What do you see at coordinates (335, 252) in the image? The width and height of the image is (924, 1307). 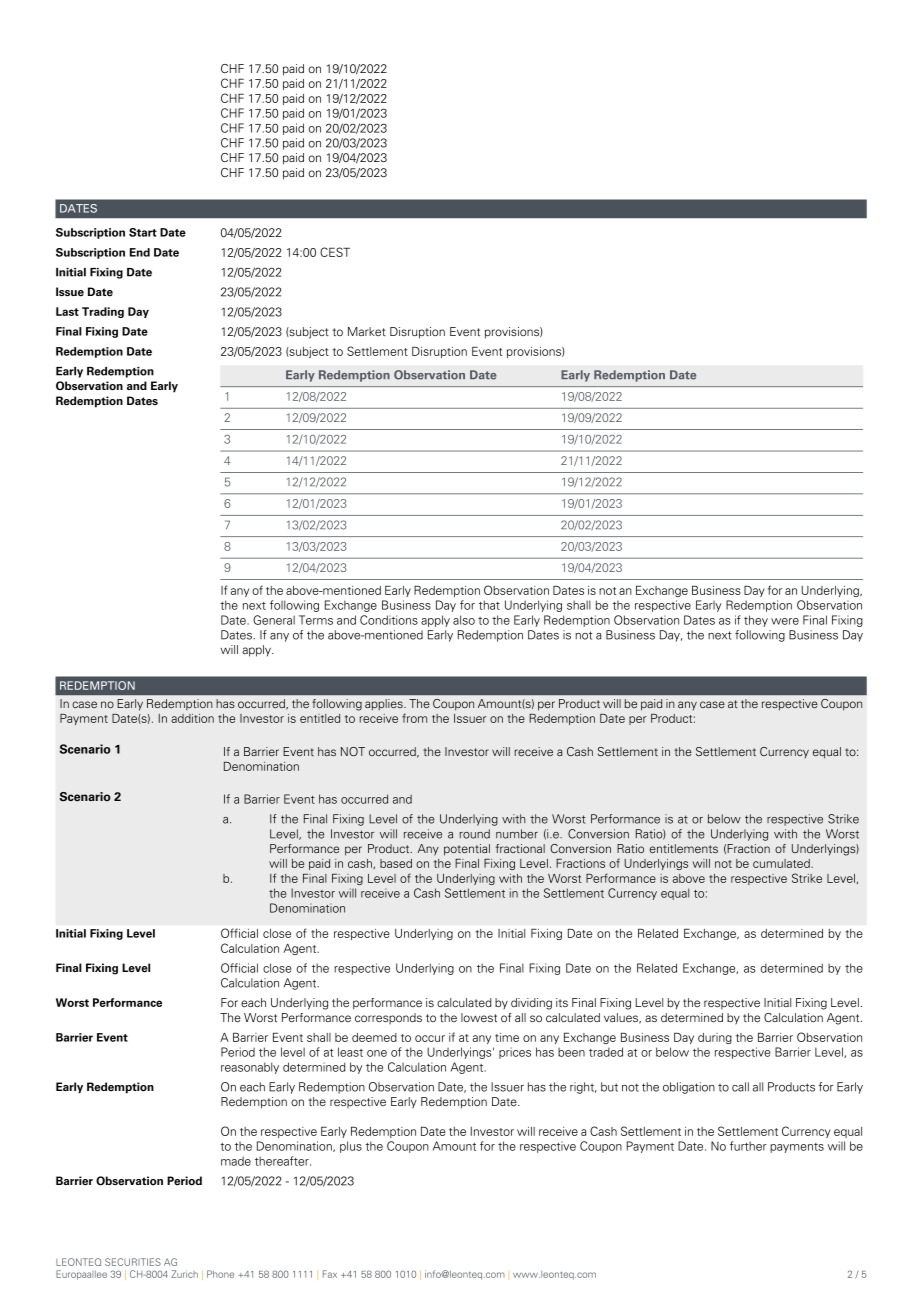 I see `CEST` at bounding box center [335, 252].
